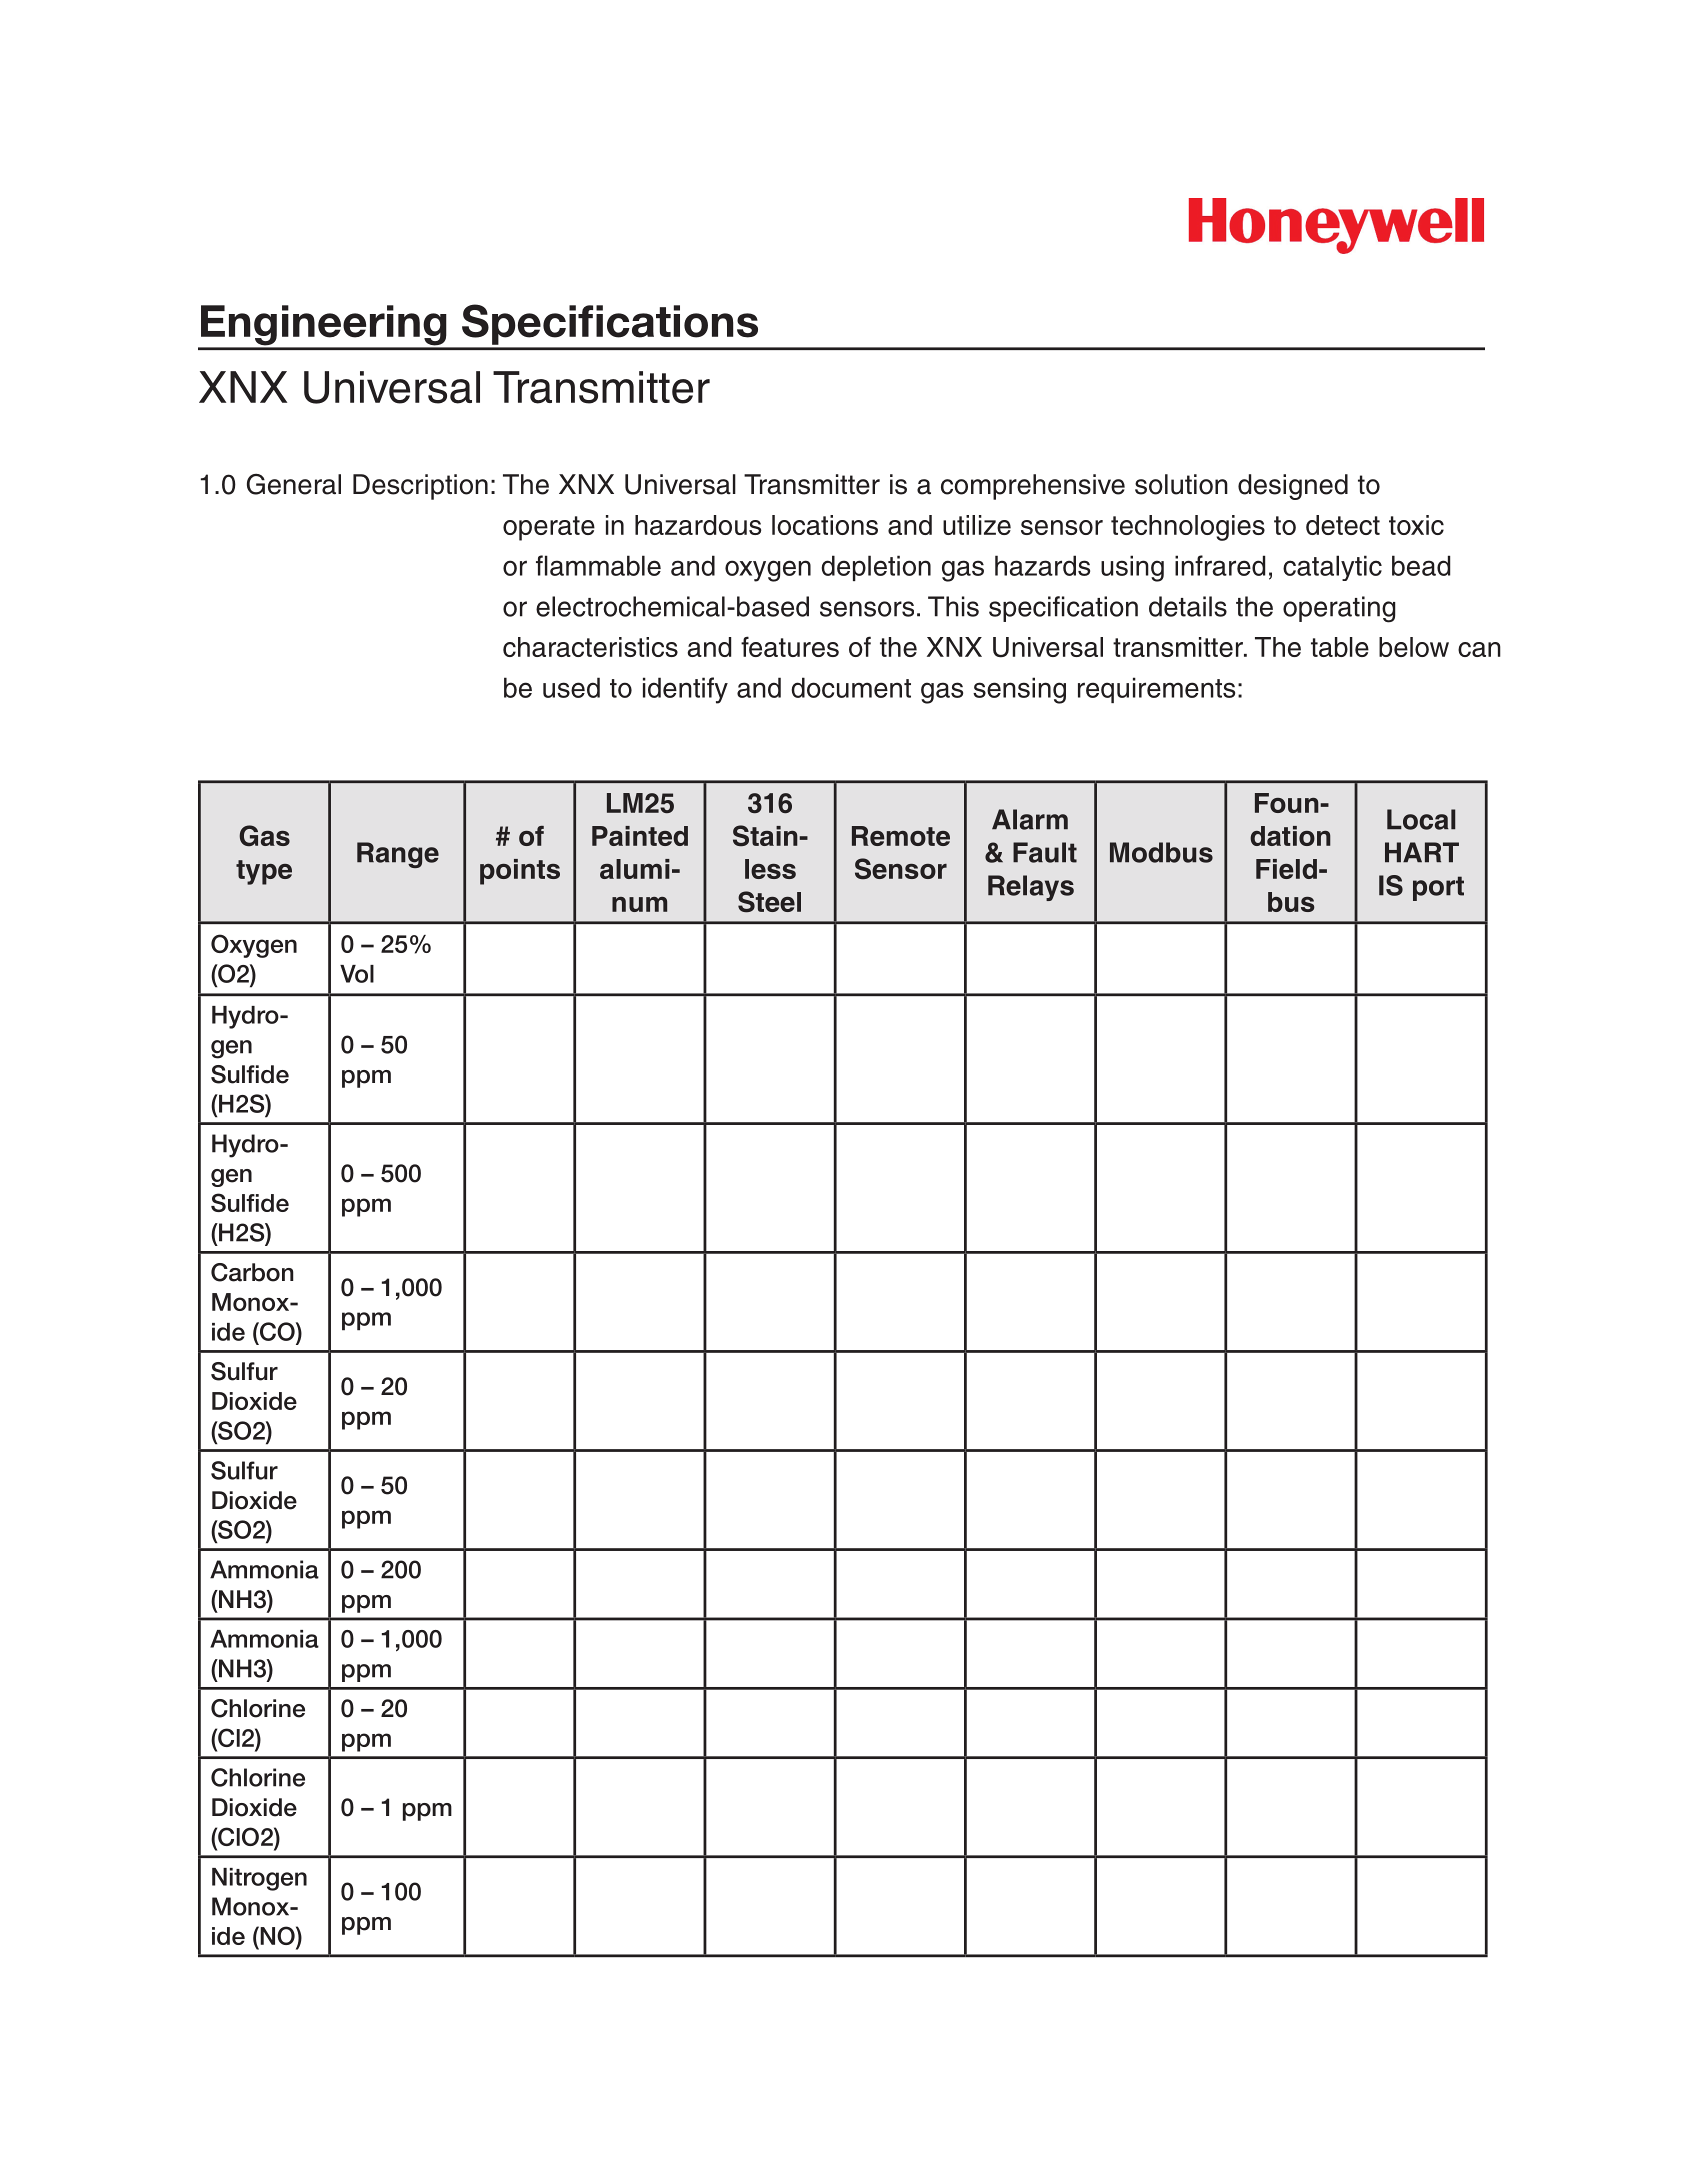 The height and width of the document is (2178, 1683). Describe the element at coordinates (1438, 888) in the document. I see `port` at that location.
